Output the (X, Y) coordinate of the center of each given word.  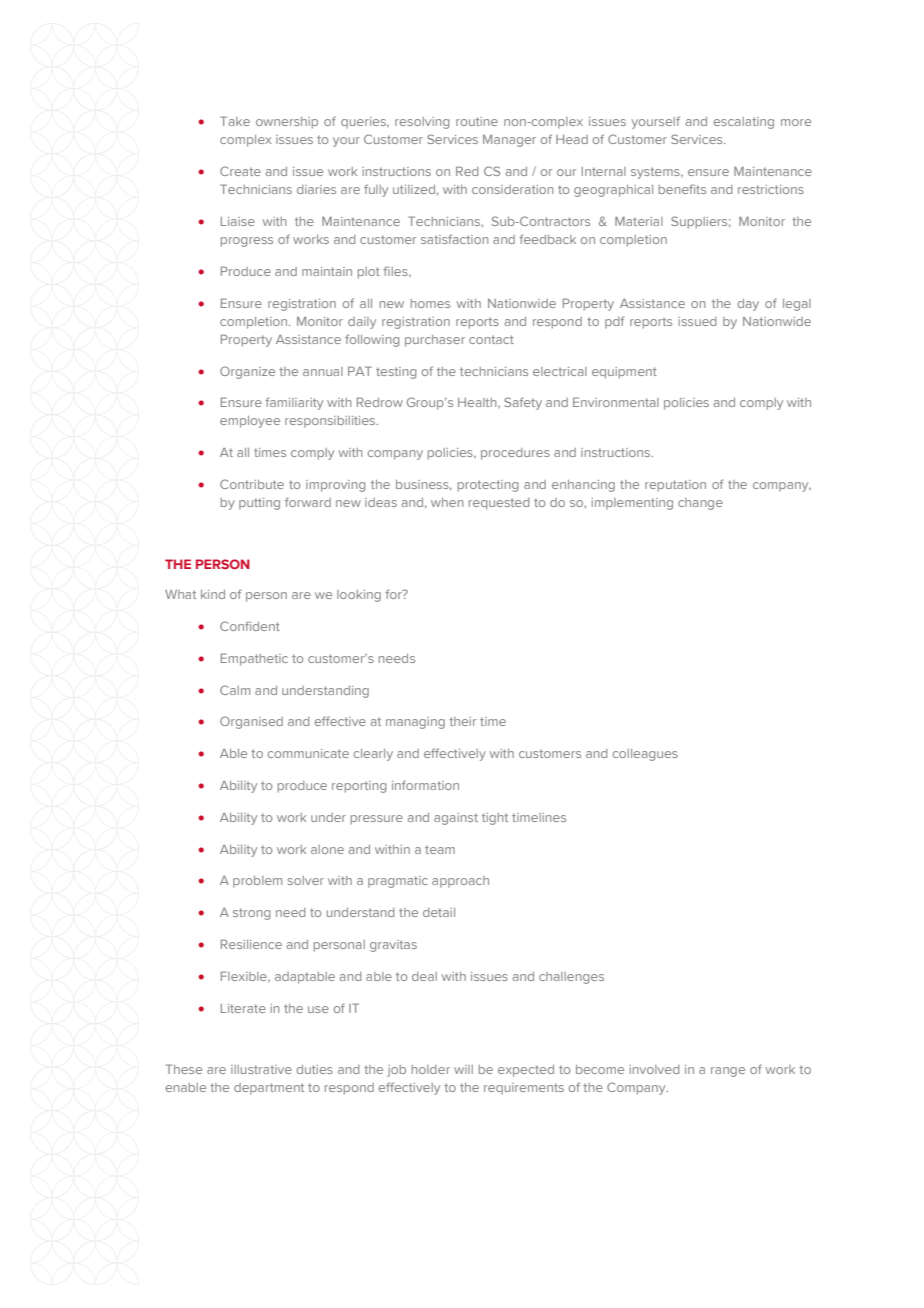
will (463, 1069)
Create (240, 171)
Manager (509, 140)
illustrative (261, 1069)
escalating (744, 123)
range (728, 1072)
